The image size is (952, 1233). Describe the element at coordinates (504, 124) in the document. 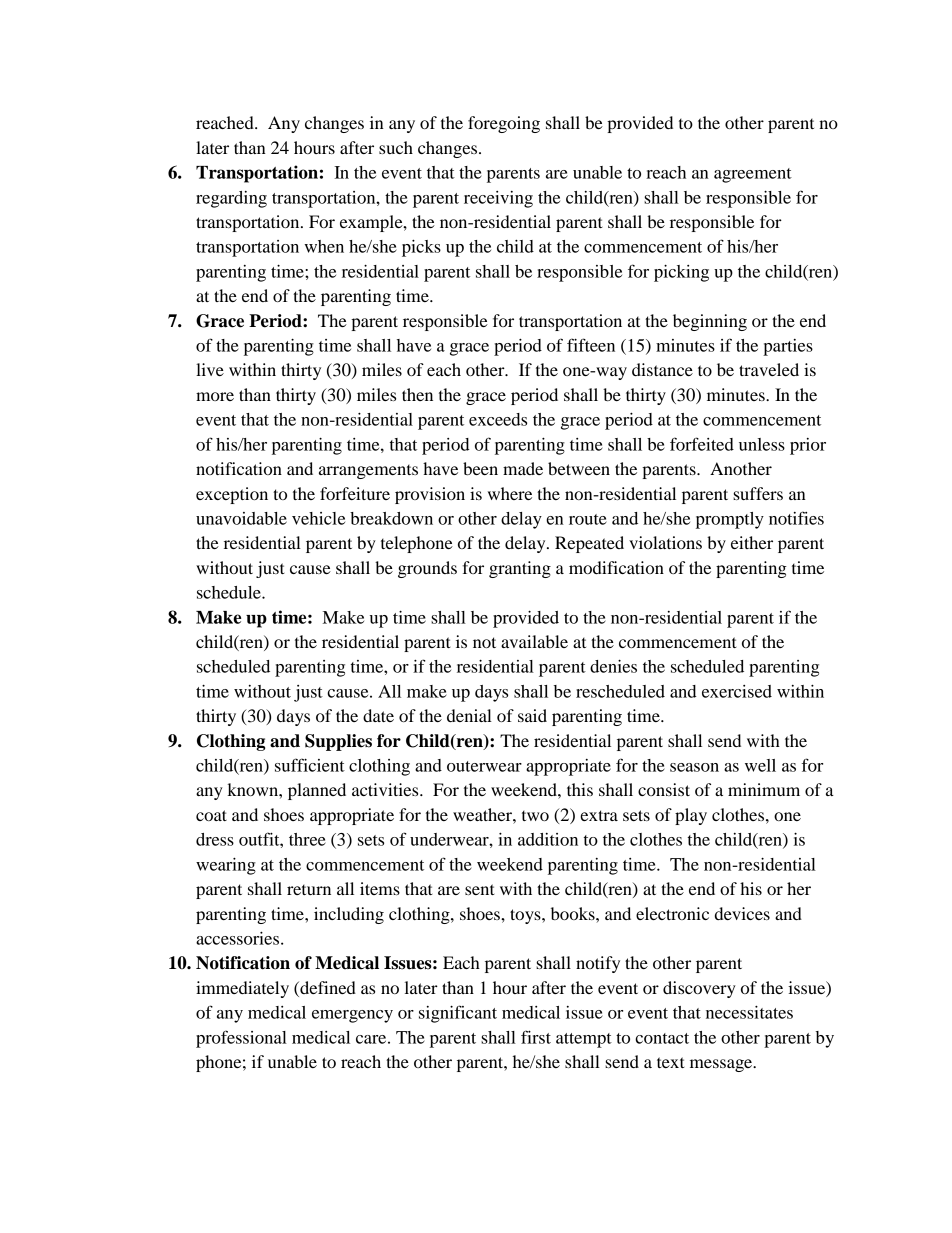

I see `foregoing` at that location.
